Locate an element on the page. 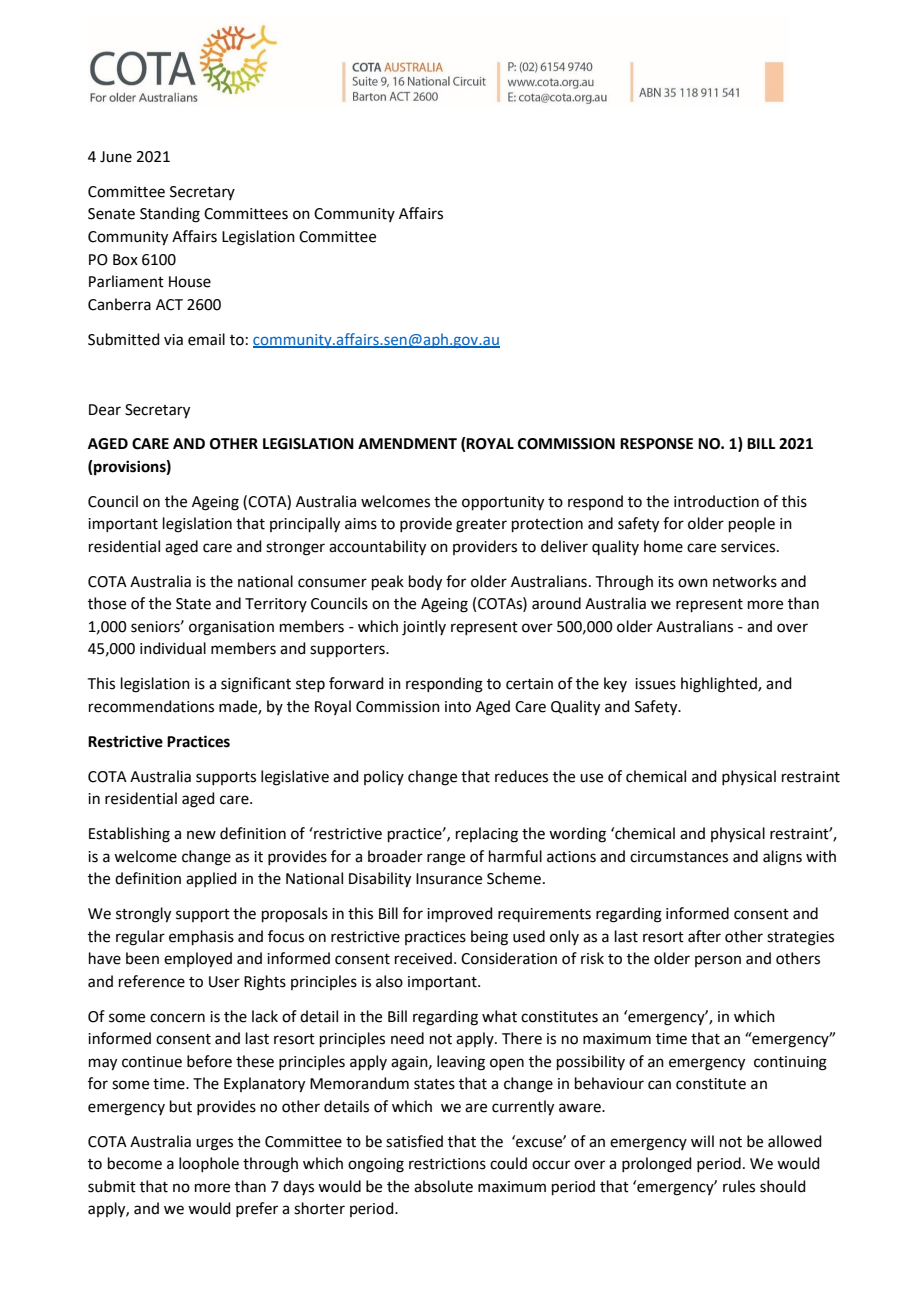 This image has height=1308, width=924. emphasis is located at coordinates (201, 937).
